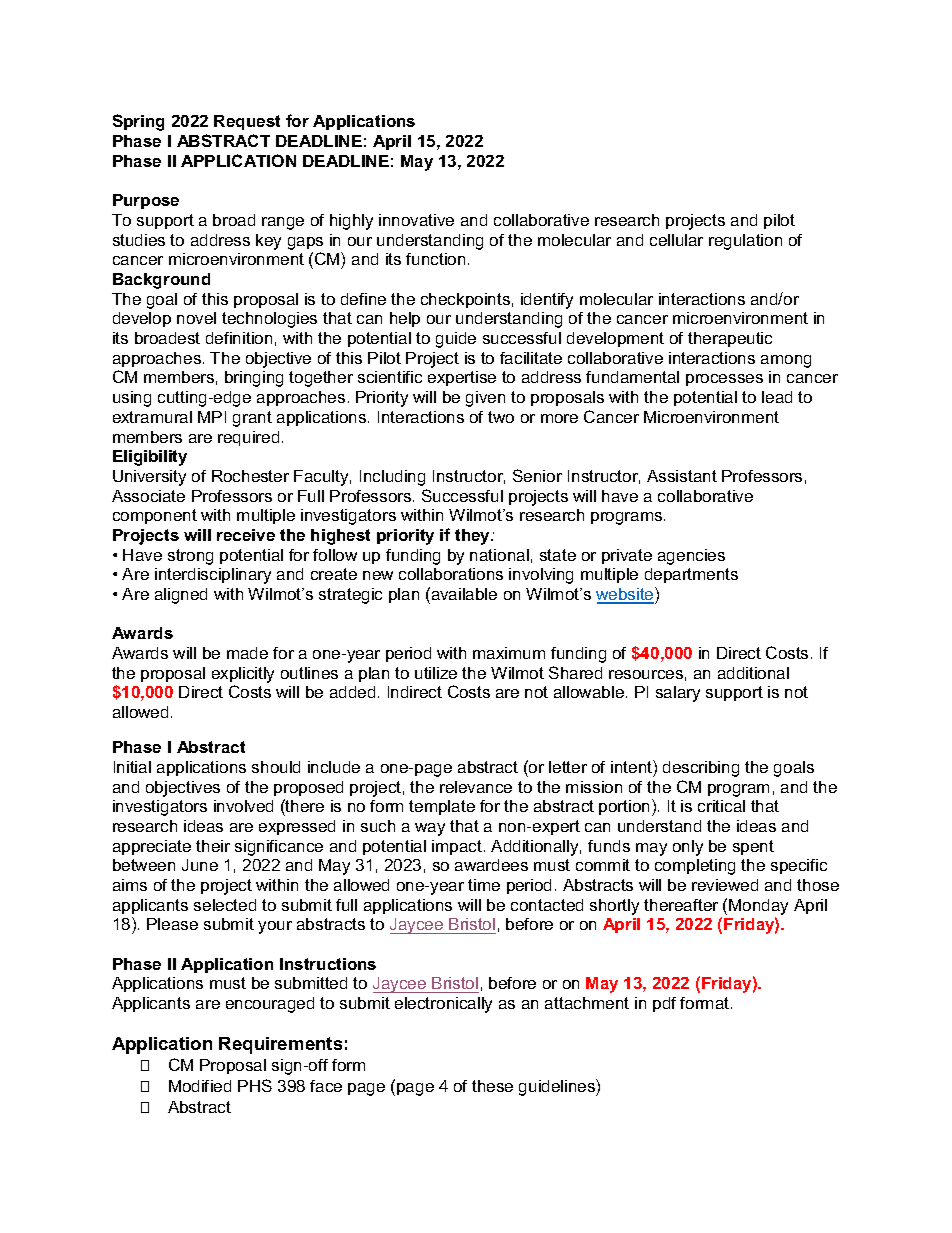 Image resolution: width=952 pixels, height=1233 pixels. I want to click on spent, so click(753, 847).
